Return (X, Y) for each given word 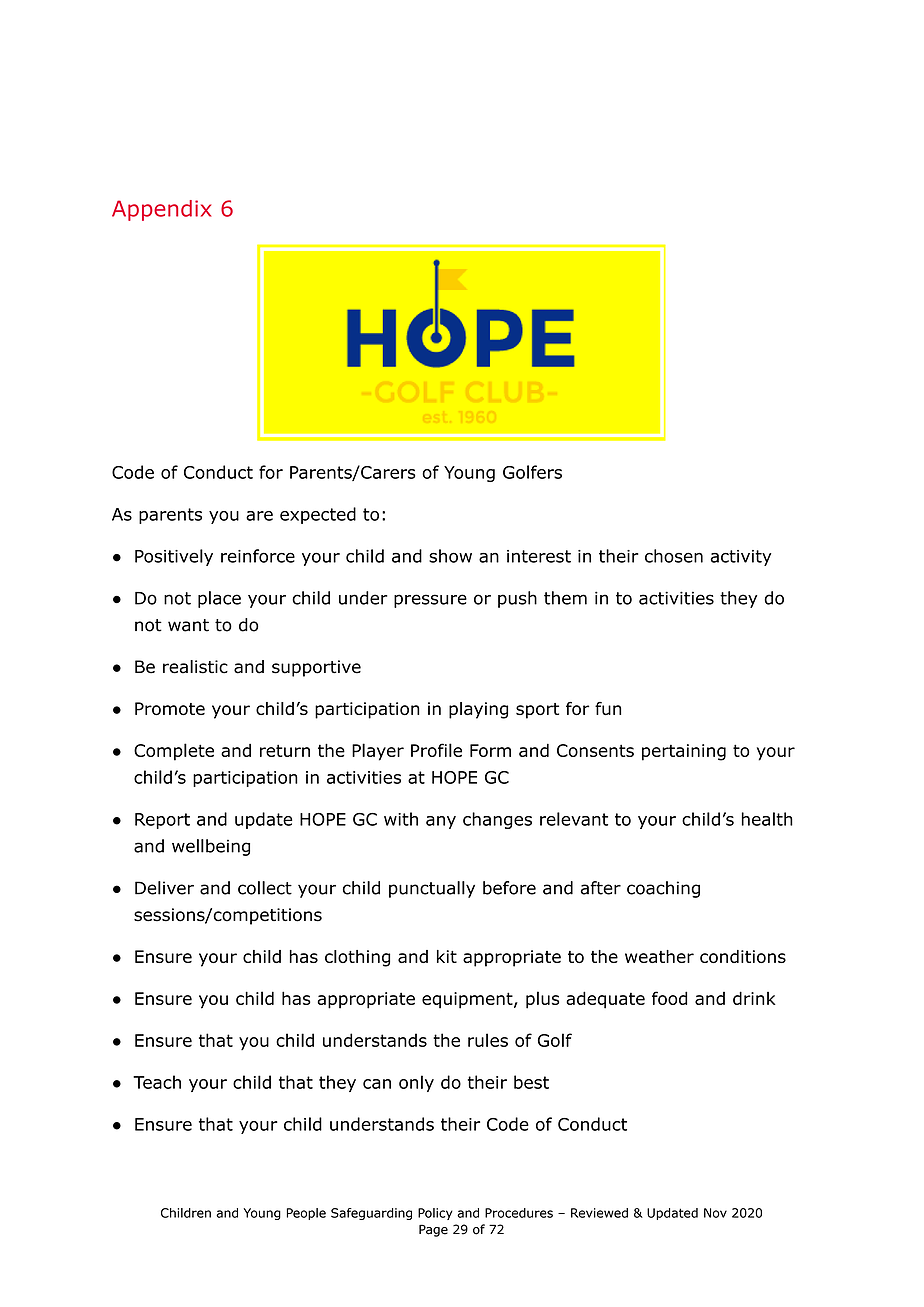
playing (478, 710)
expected (318, 515)
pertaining (684, 752)
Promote (170, 708)
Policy (435, 1214)
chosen (674, 556)
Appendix (161, 210)
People (306, 1214)
